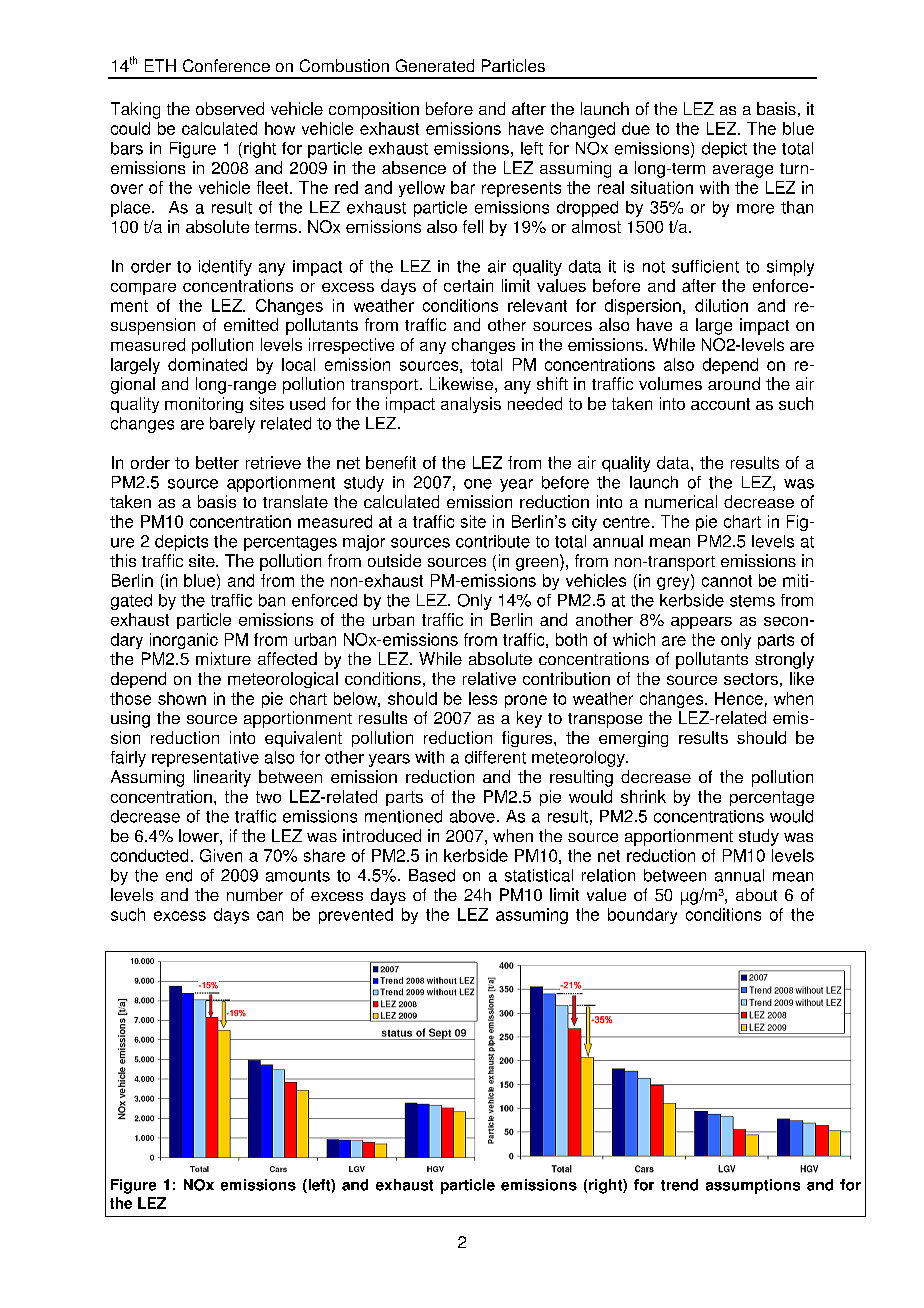  Describe the element at coordinates (756, 894) in the screenshot. I see `about` at that location.
